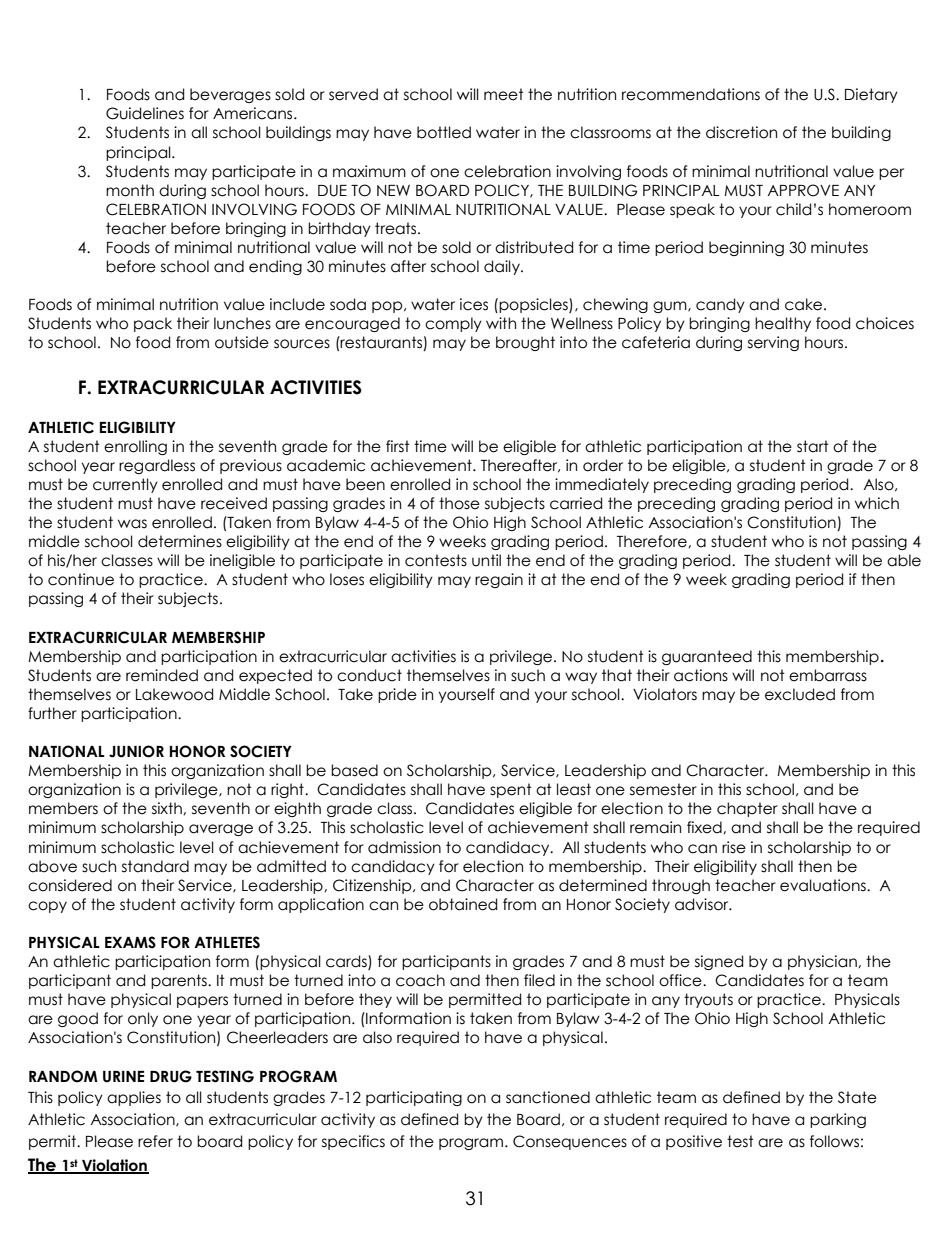  I want to click on discretion, so click(741, 132).
